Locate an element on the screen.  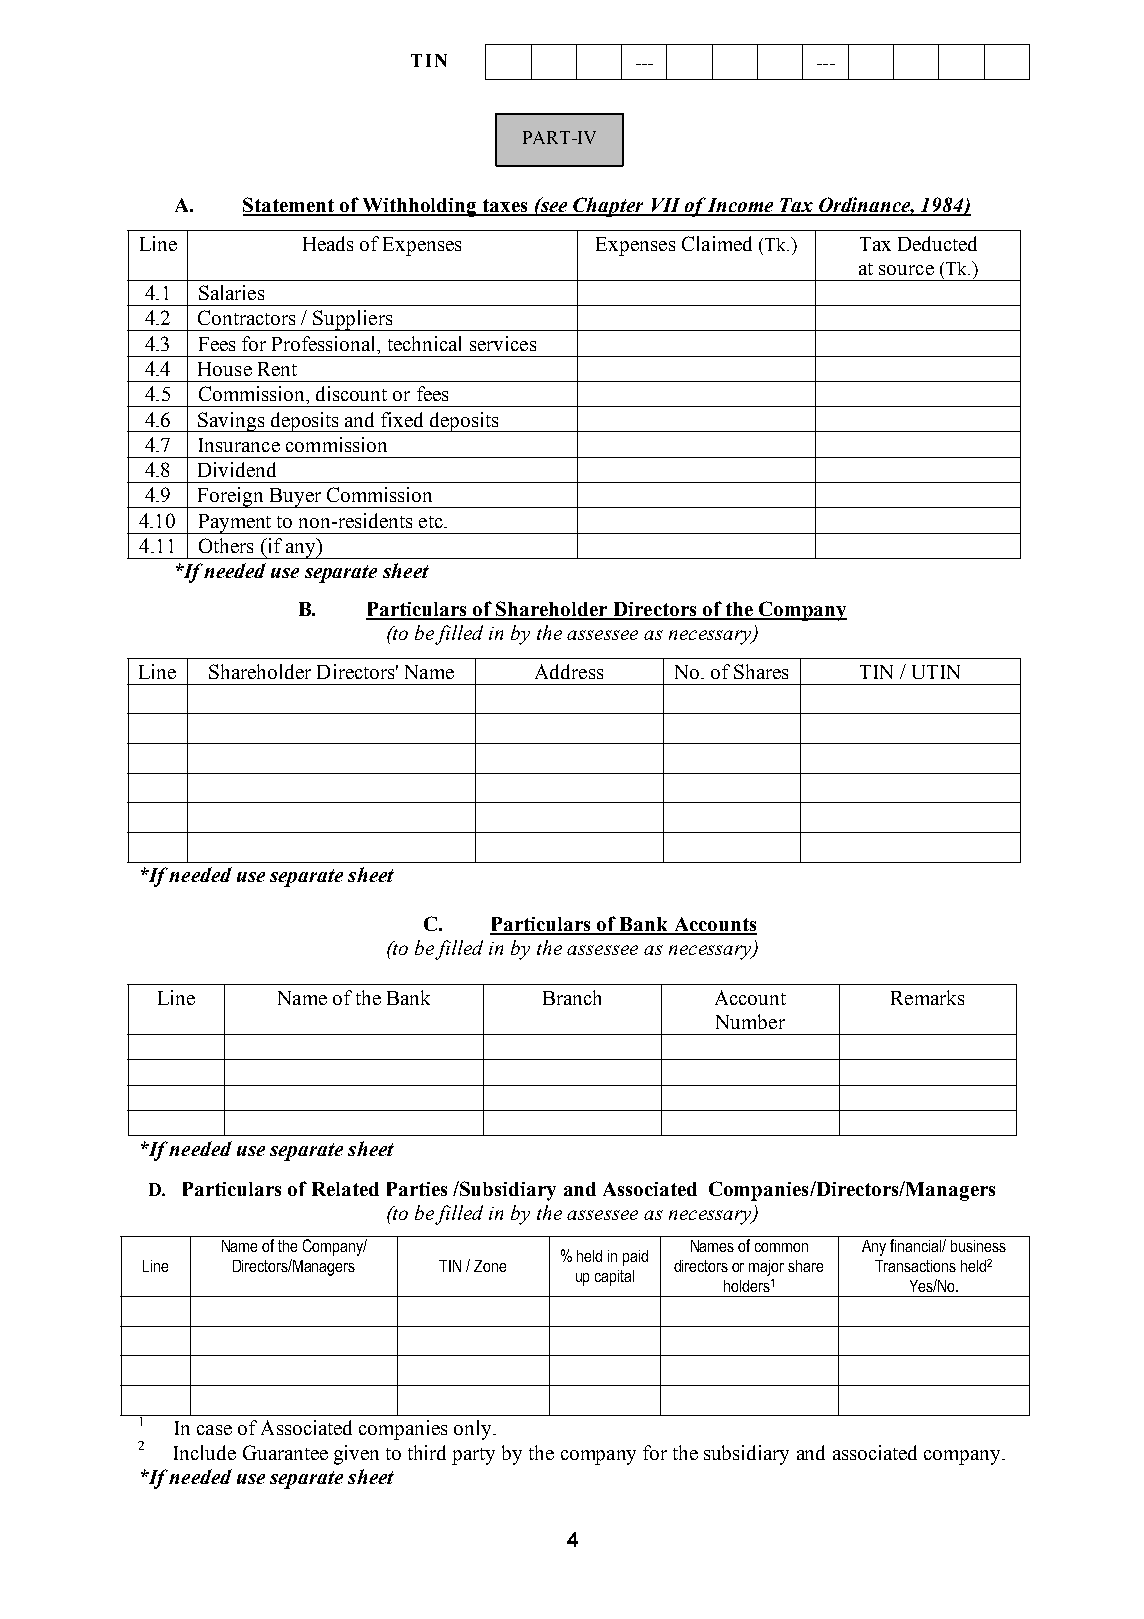
Guarantee is located at coordinates (285, 1452).
